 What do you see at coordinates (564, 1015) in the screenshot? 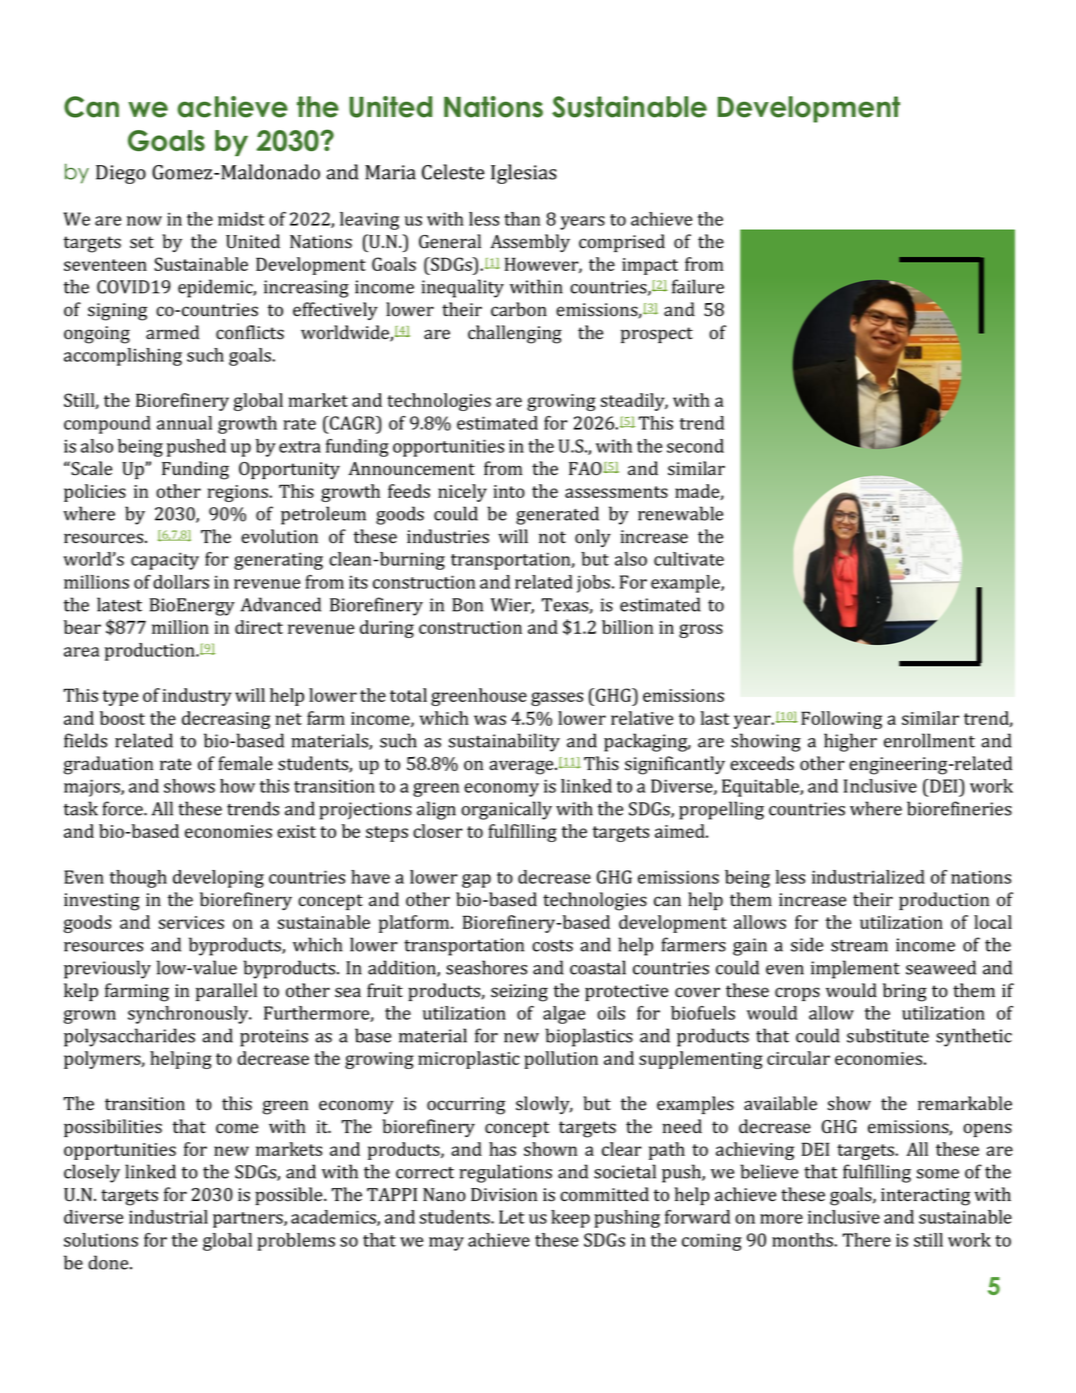
I see `algae` at bounding box center [564, 1015].
